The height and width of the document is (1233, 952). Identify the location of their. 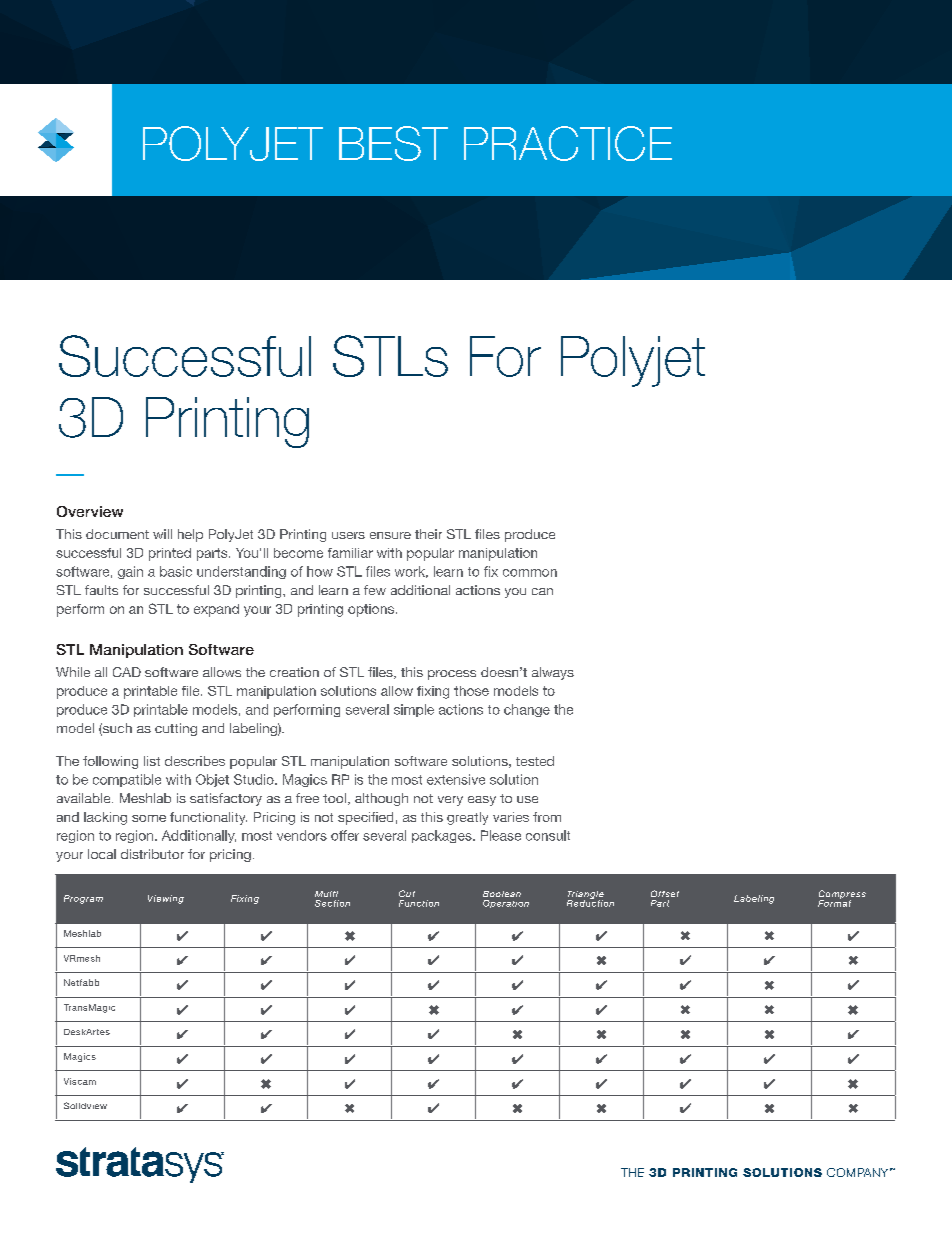
(428, 534).
